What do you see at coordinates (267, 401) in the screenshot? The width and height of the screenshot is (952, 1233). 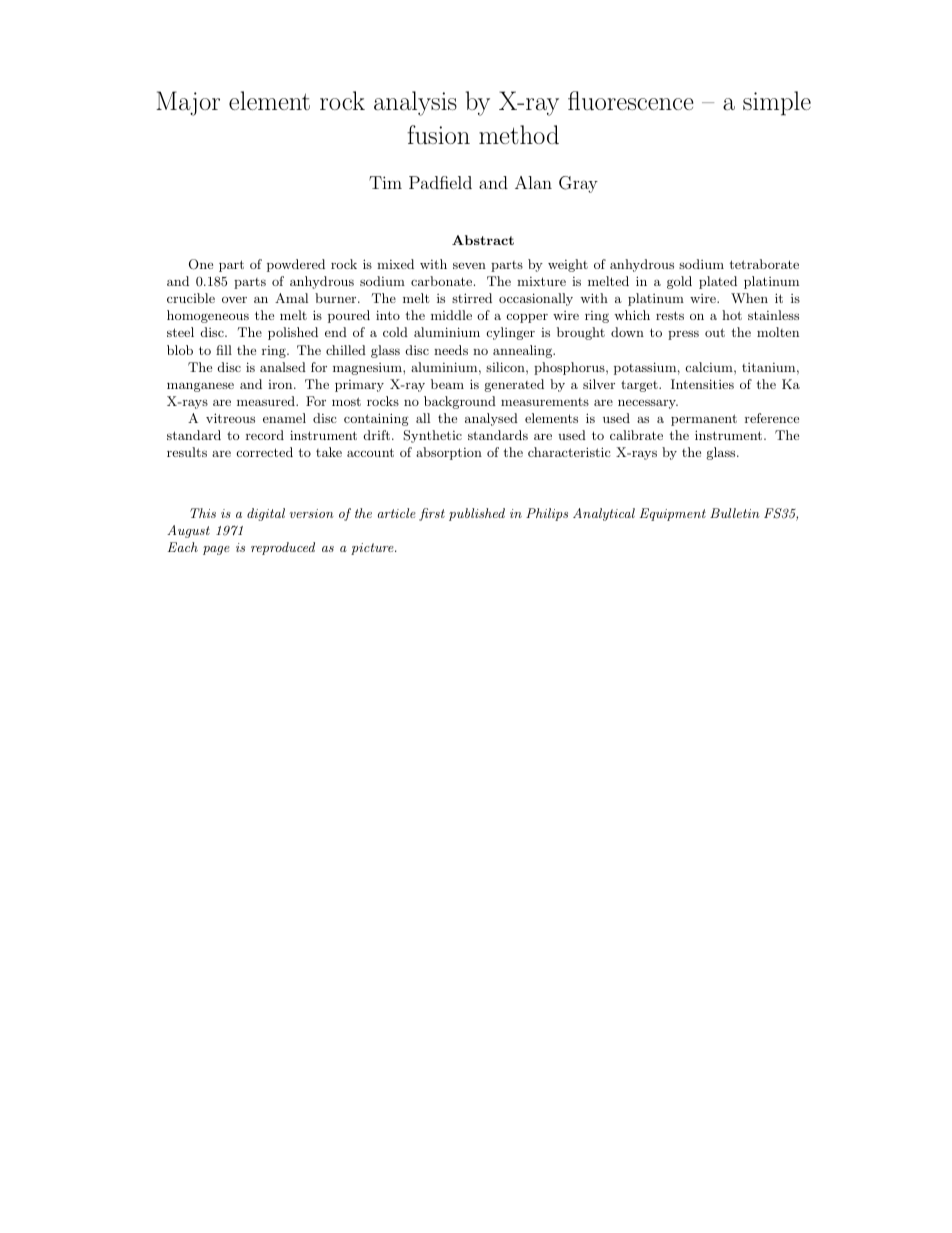 I see `measured` at bounding box center [267, 401].
